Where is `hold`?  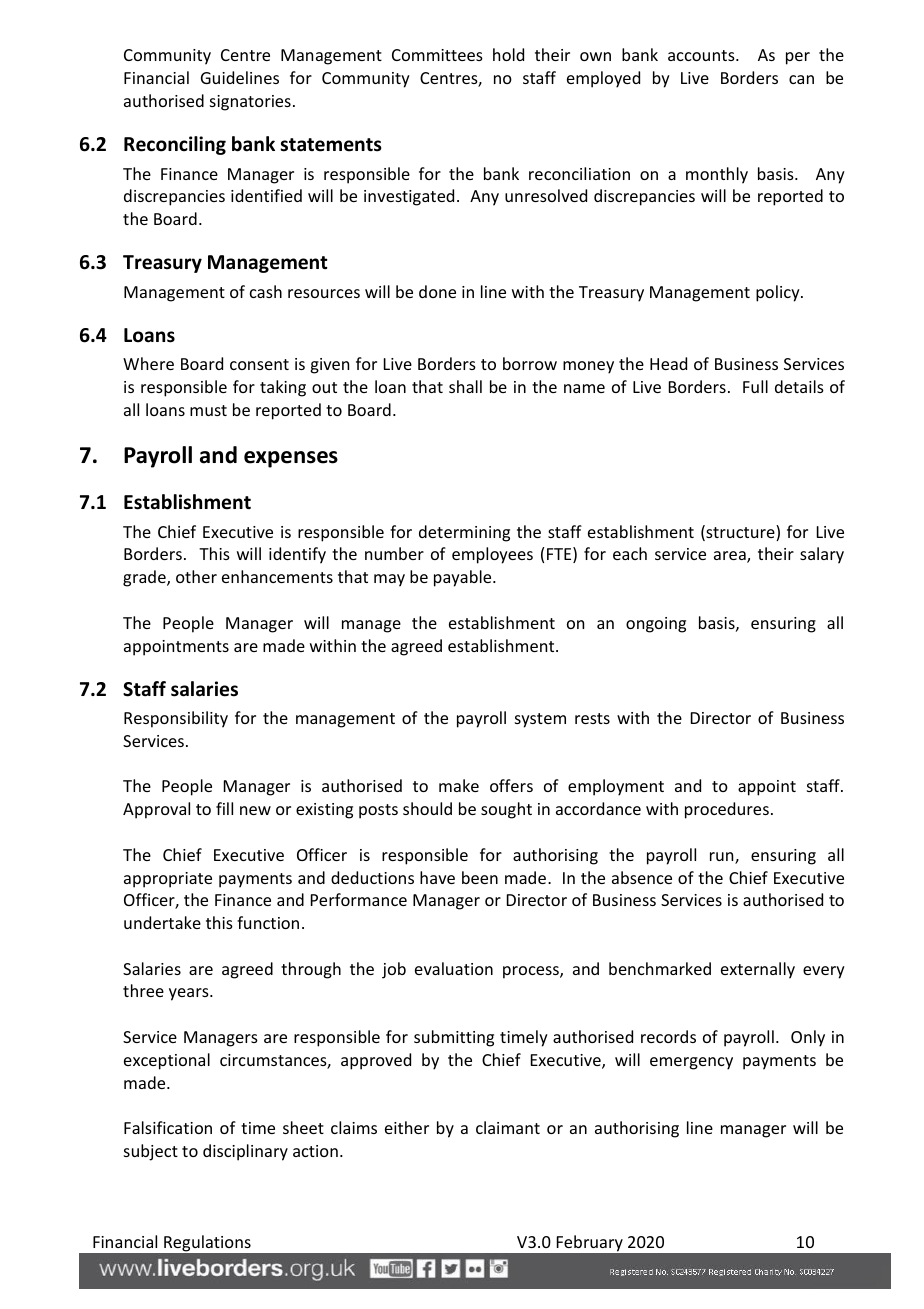
hold is located at coordinates (508, 54).
